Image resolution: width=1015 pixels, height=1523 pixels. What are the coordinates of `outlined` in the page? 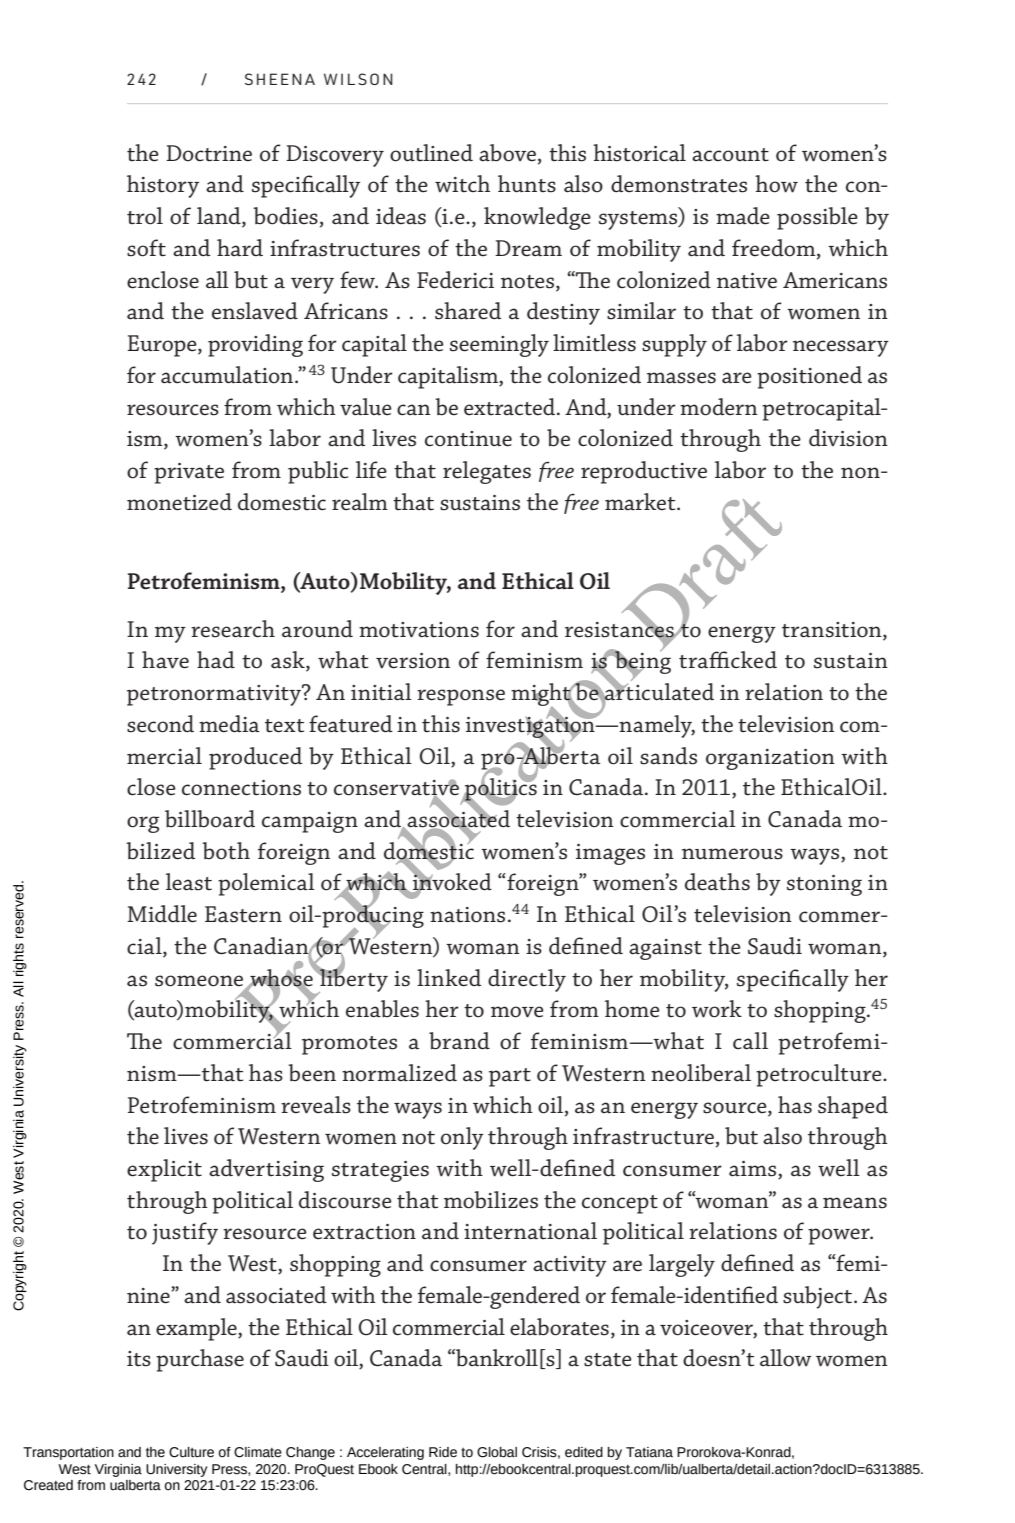 It's located at (431, 153).
